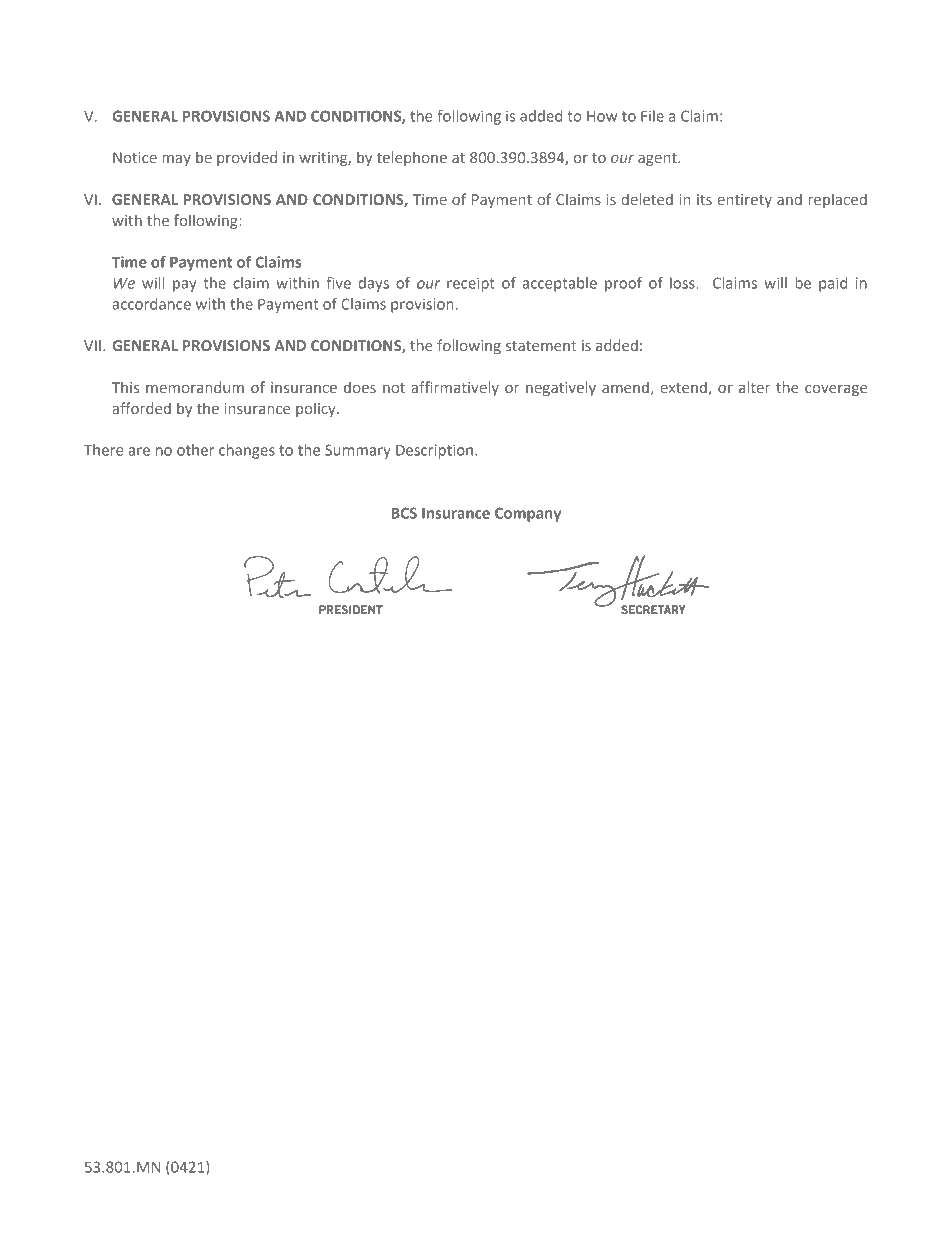 This screenshot has height=1233, width=952. What do you see at coordinates (412, 158) in the screenshot?
I see `telephone` at bounding box center [412, 158].
